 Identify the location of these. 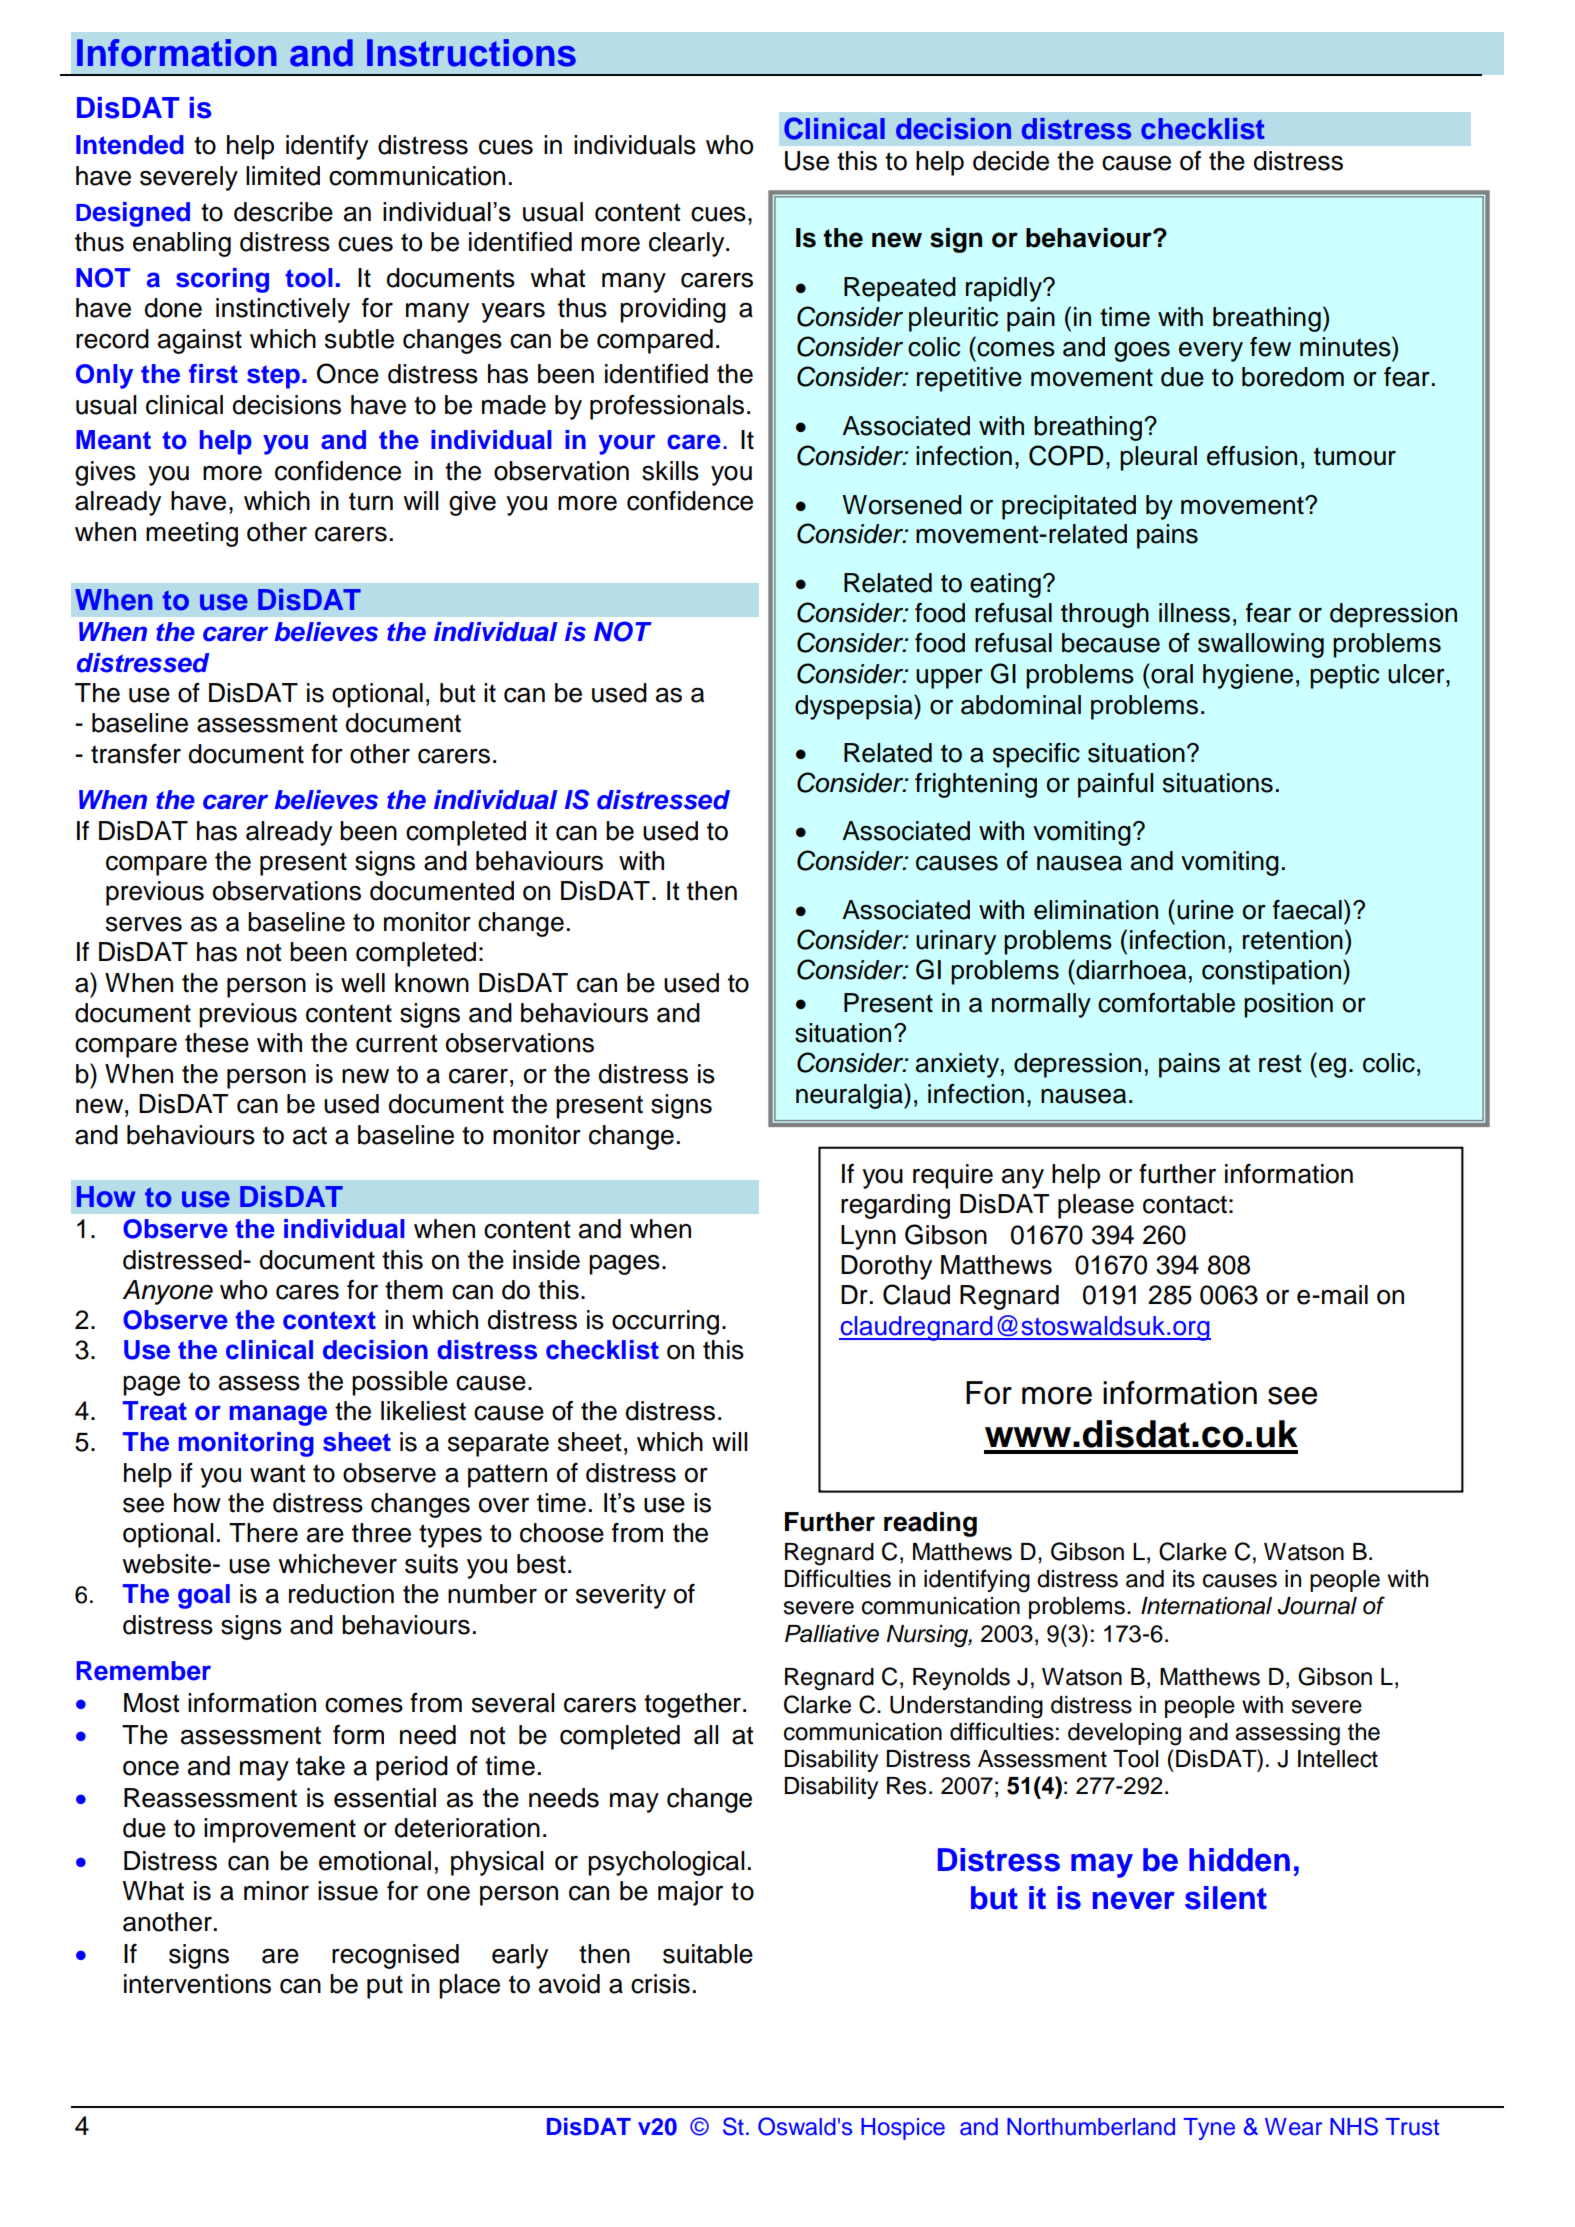
(217, 1043).
